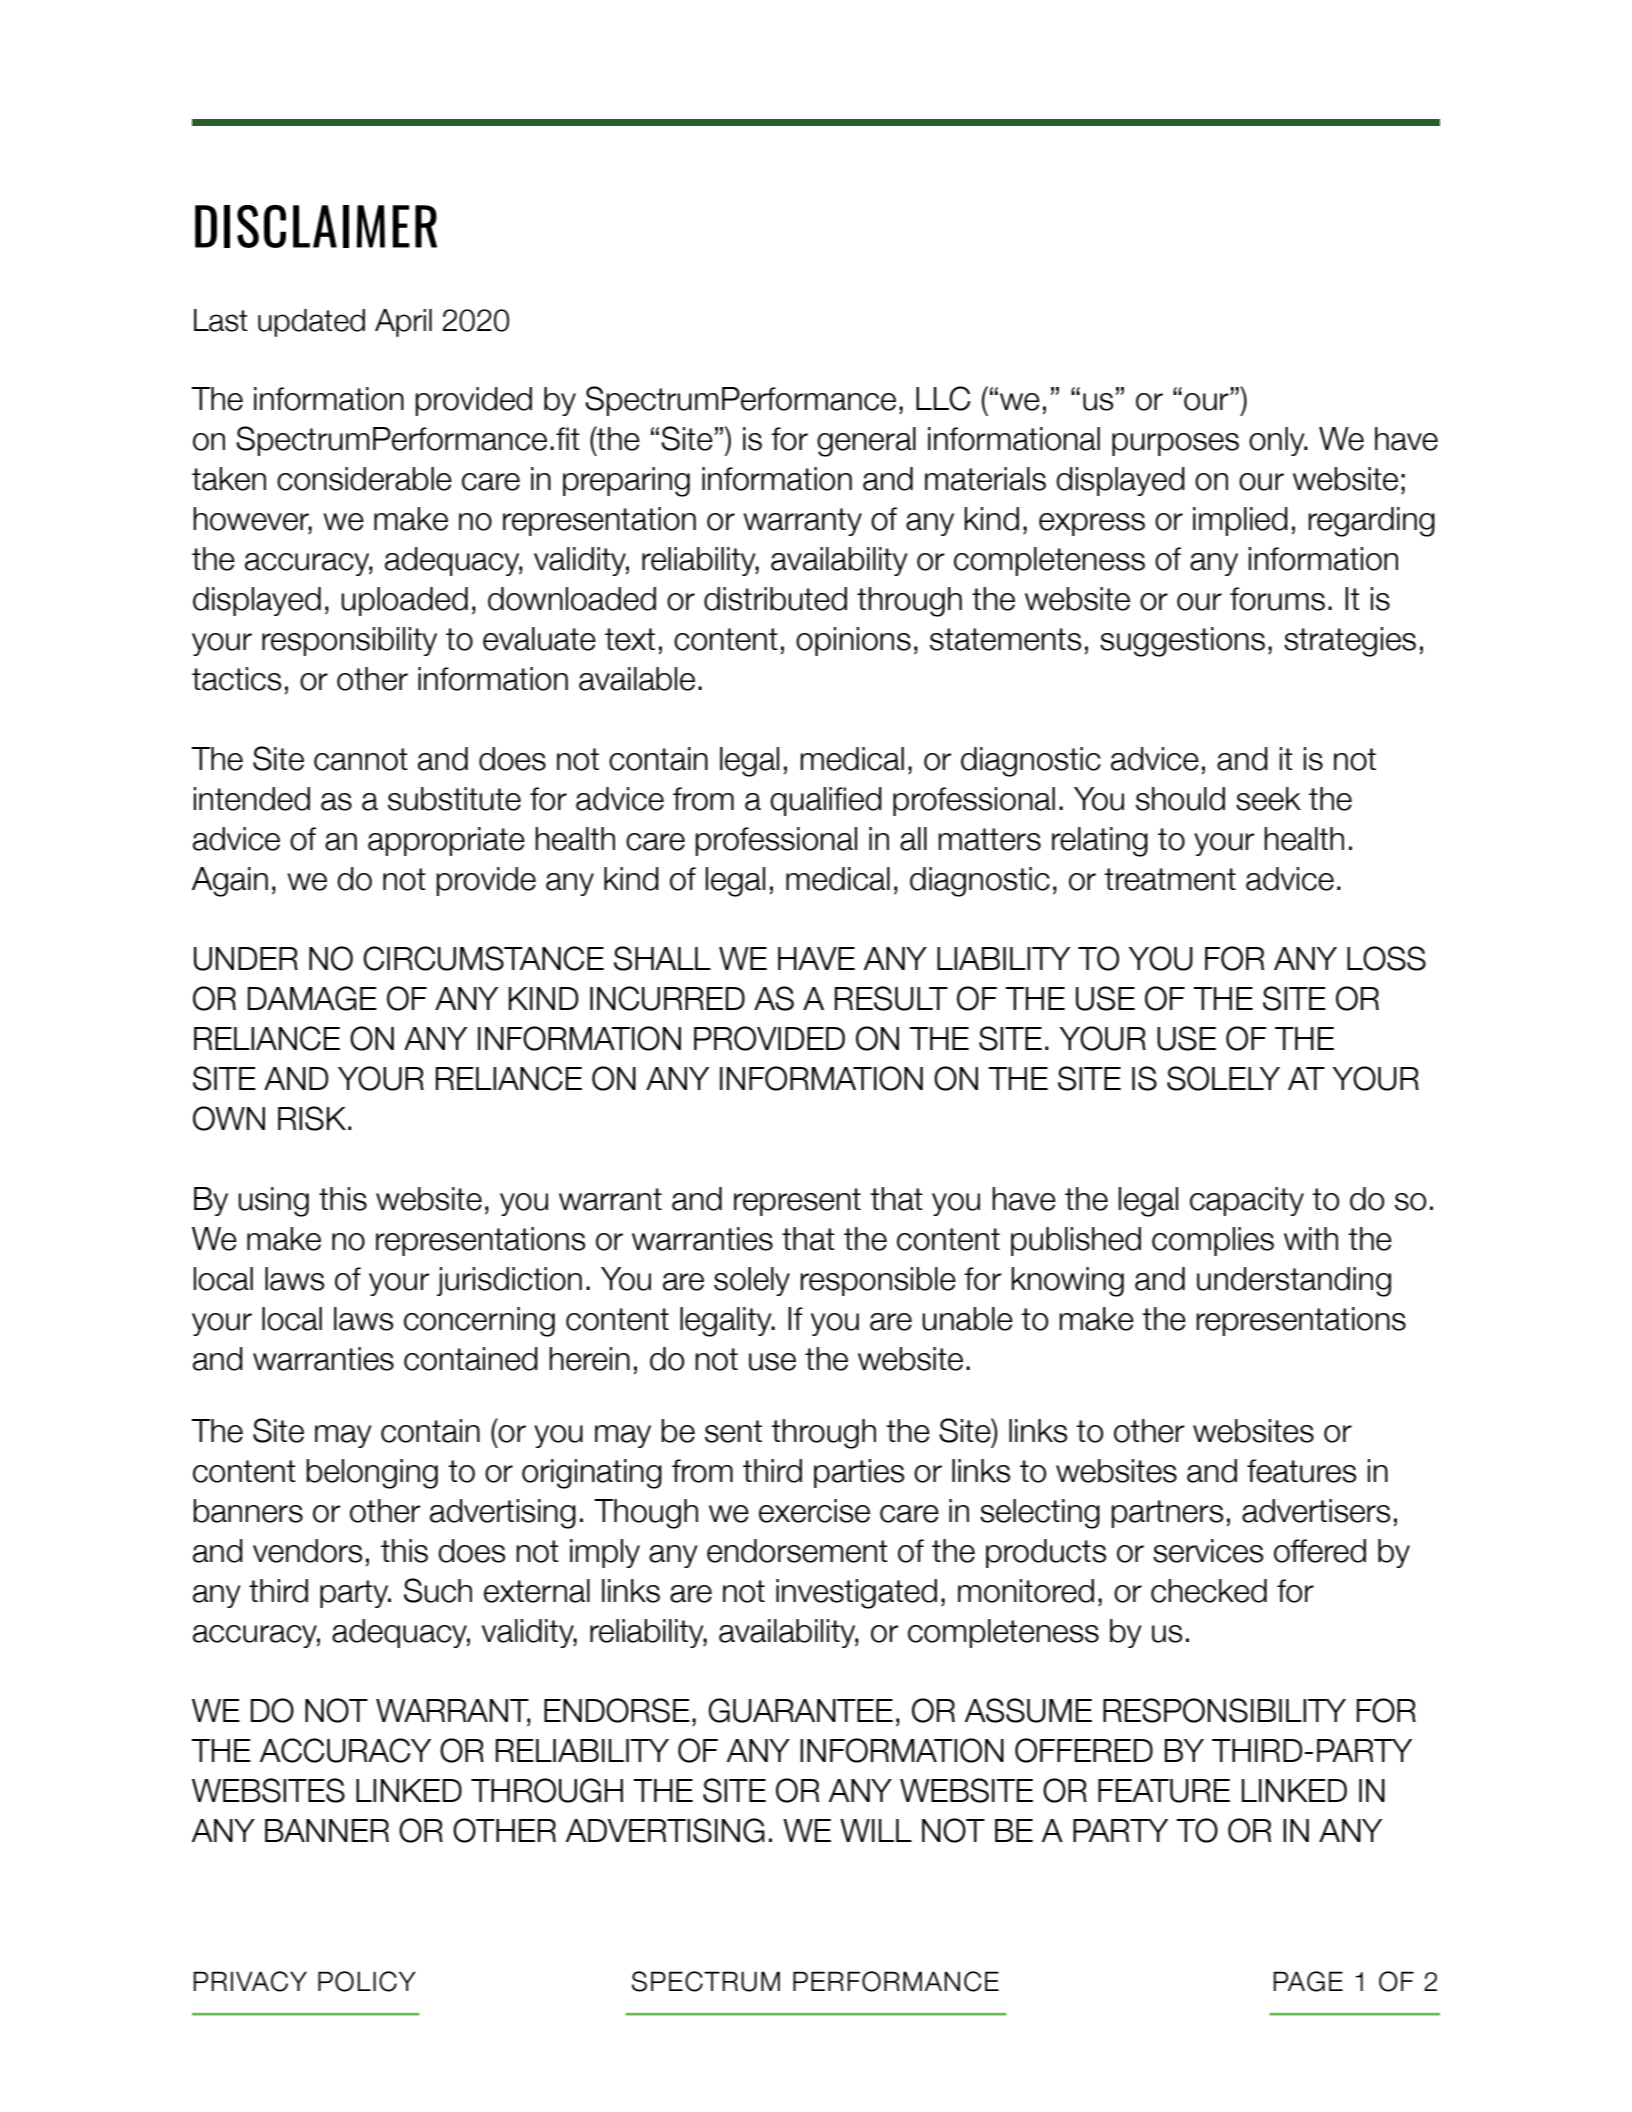  Describe the element at coordinates (403, 323) in the image. I see `April` at that location.
